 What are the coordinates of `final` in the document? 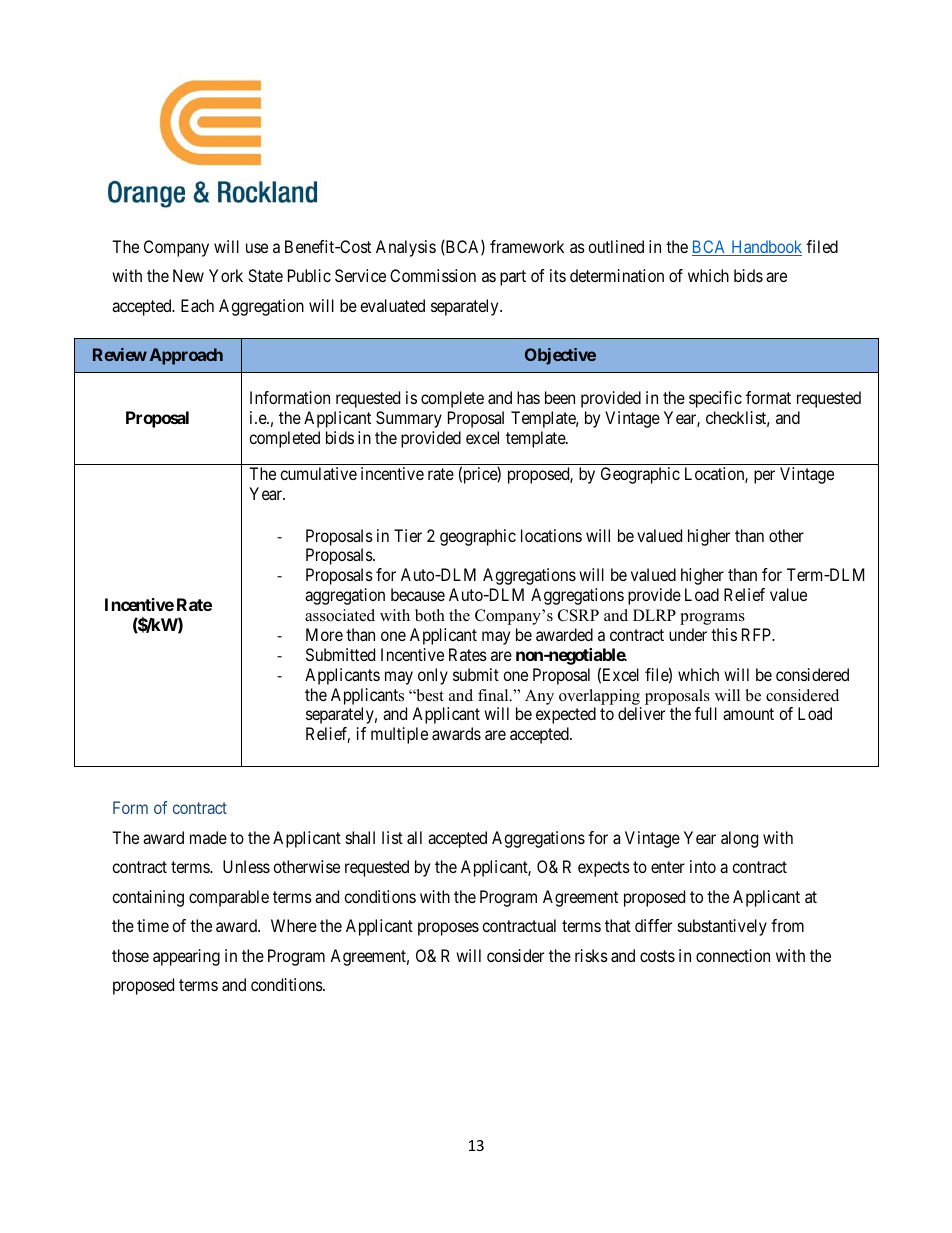 It's located at (494, 695).
